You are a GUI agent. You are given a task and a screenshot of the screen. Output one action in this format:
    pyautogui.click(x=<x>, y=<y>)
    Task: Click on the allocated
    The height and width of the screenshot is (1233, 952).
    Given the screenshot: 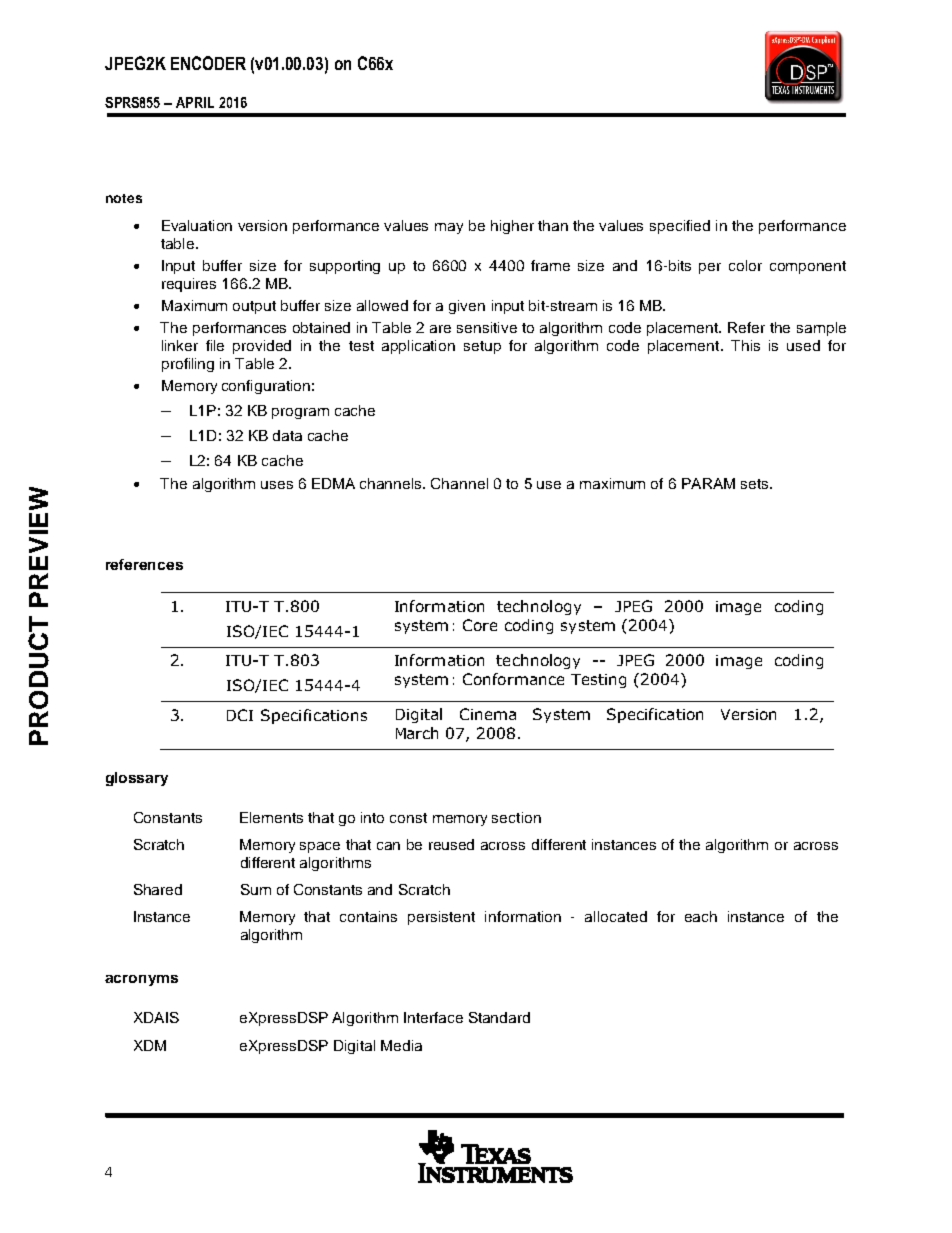 What is the action you would take?
    pyautogui.click(x=616, y=916)
